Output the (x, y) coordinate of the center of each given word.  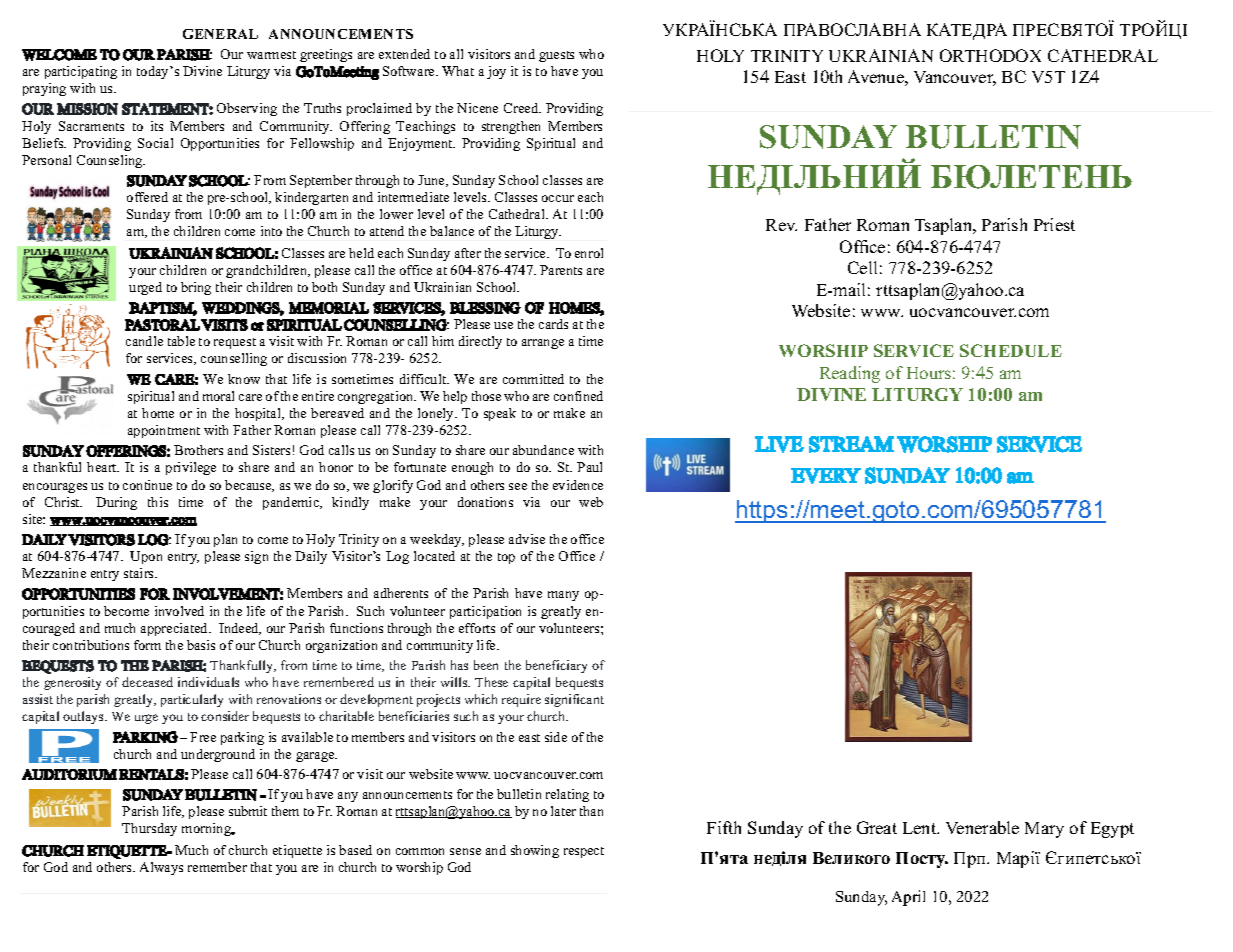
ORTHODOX (990, 55)
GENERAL (220, 34)
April (908, 898)
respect (584, 852)
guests (556, 56)
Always (161, 868)
